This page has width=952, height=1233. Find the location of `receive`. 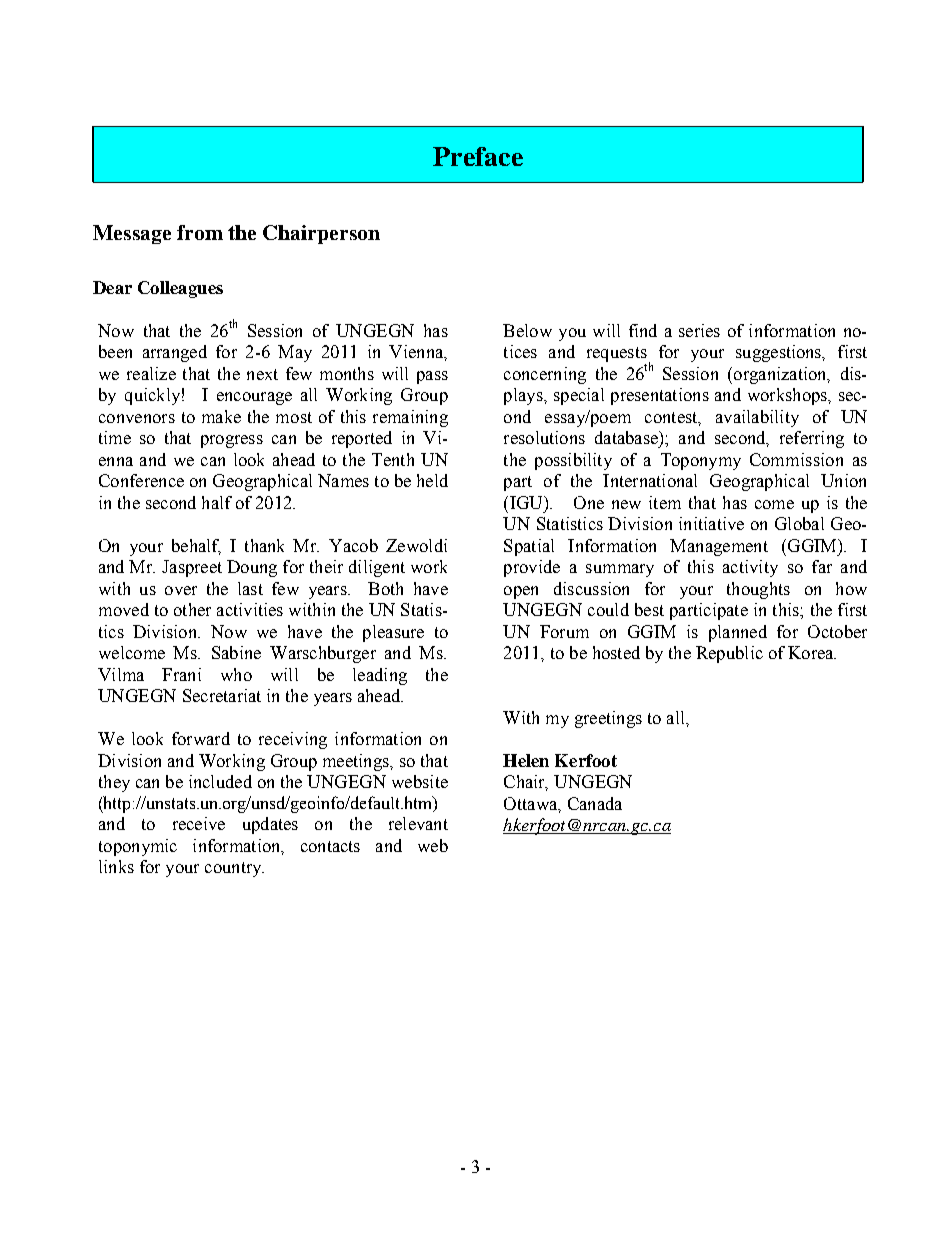

receive is located at coordinates (199, 823).
